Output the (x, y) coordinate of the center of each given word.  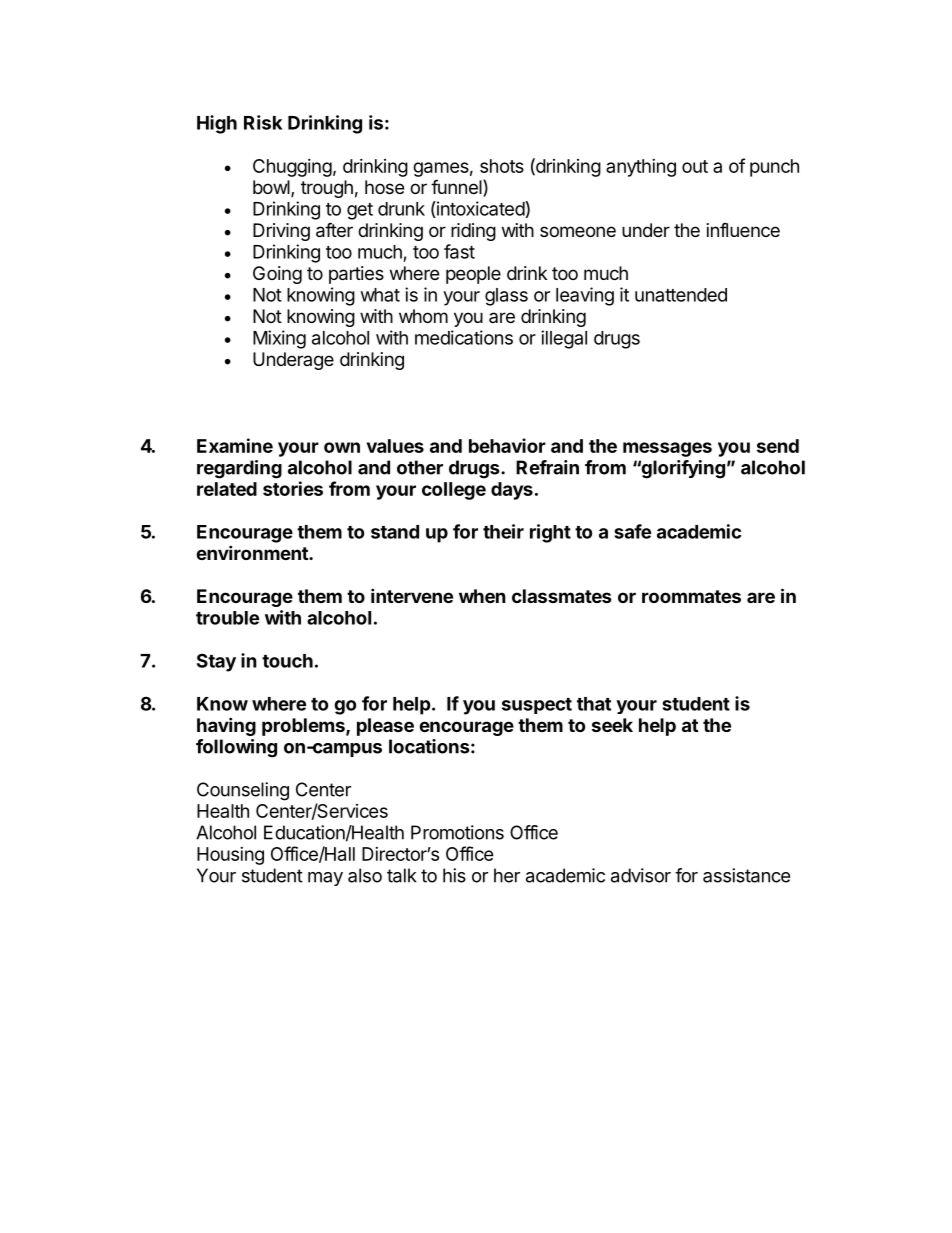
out (695, 166)
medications (464, 337)
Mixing (279, 339)
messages (667, 449)
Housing (230, 856)
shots (502, 166)
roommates (691, 596)
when (482, 596)
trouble (227, 618)
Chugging (292, 168)
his (454, 875)
